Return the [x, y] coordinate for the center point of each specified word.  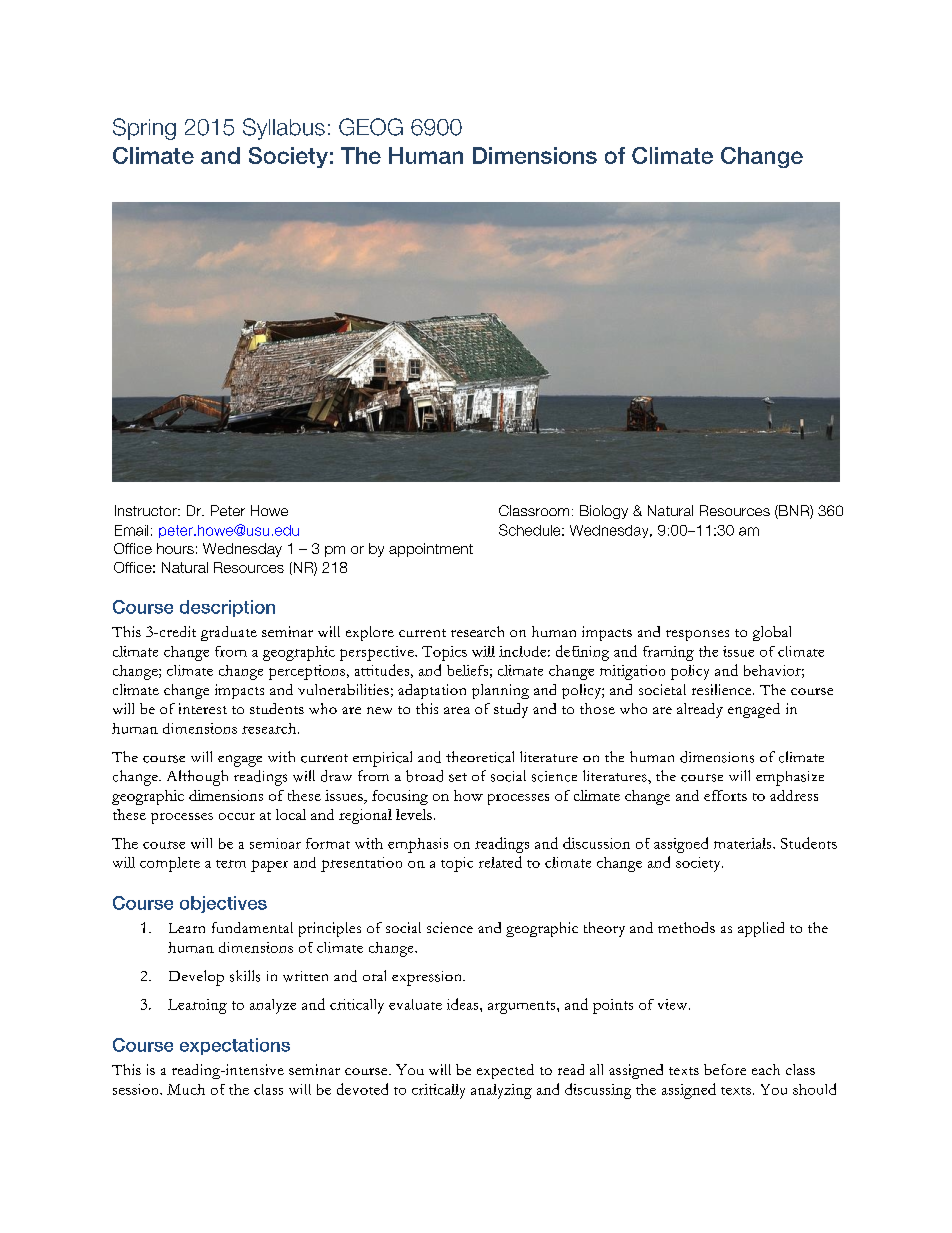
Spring [144, 129]
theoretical [480, 757]
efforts [725, 795]
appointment [431, 550]
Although [197, 778]
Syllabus [284, 129]
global [772, 633]
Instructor [147, 510]
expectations [235, 1046]
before [725, 1069]
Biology [604, 512]
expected [505, 1071]
